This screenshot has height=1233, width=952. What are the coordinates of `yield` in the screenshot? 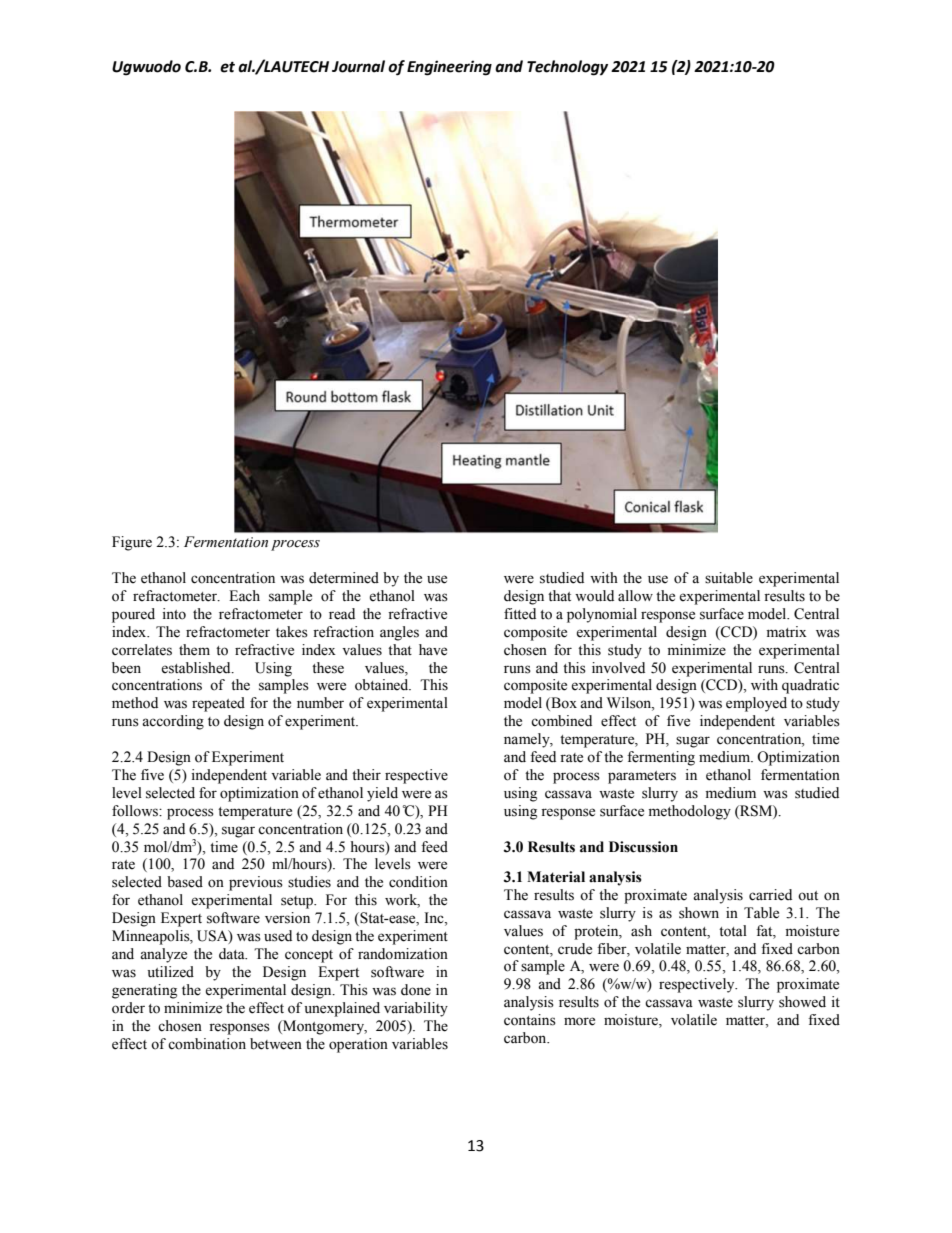 It's located at (382, 794).
